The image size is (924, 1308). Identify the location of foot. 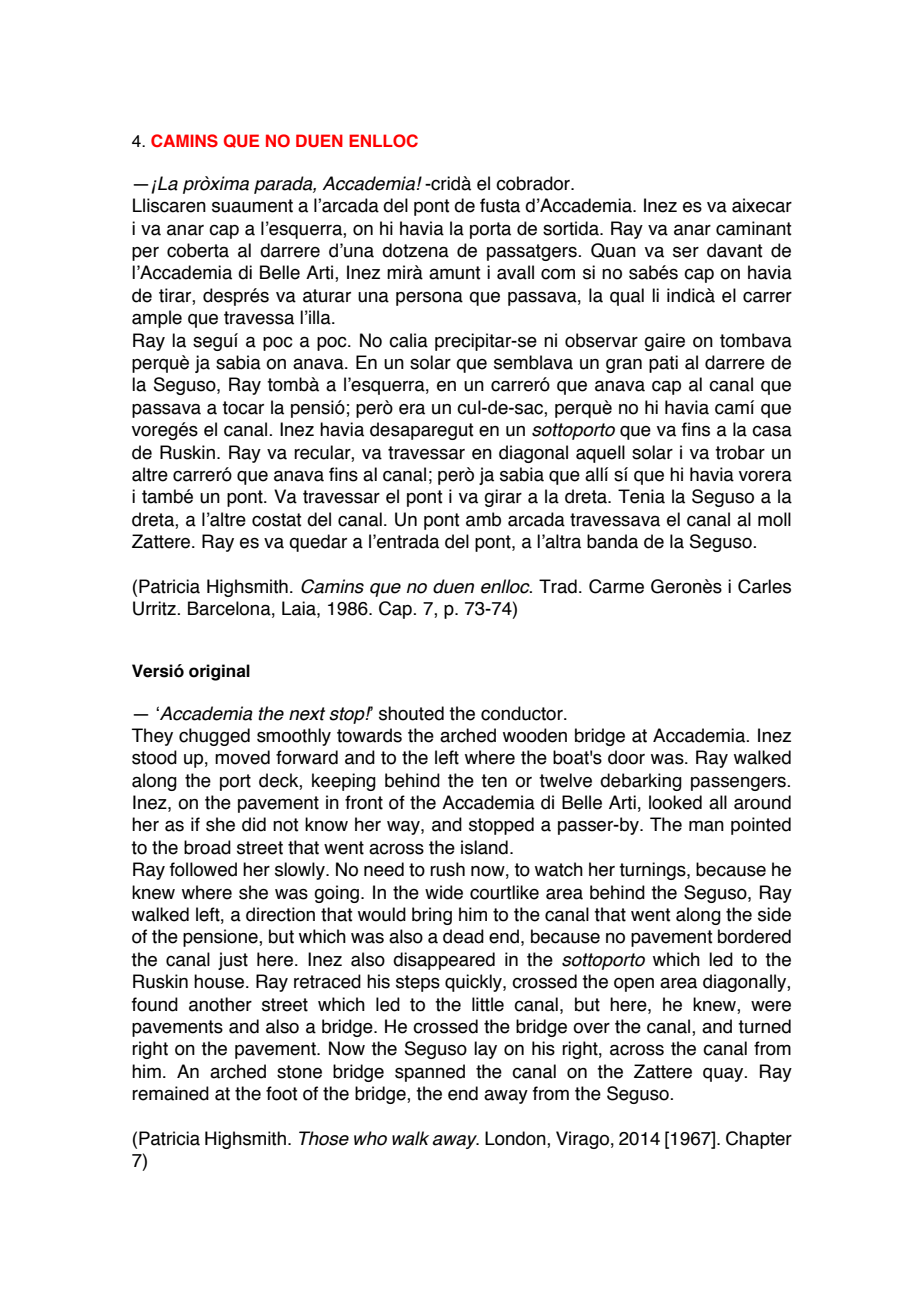
(282, 1093).
